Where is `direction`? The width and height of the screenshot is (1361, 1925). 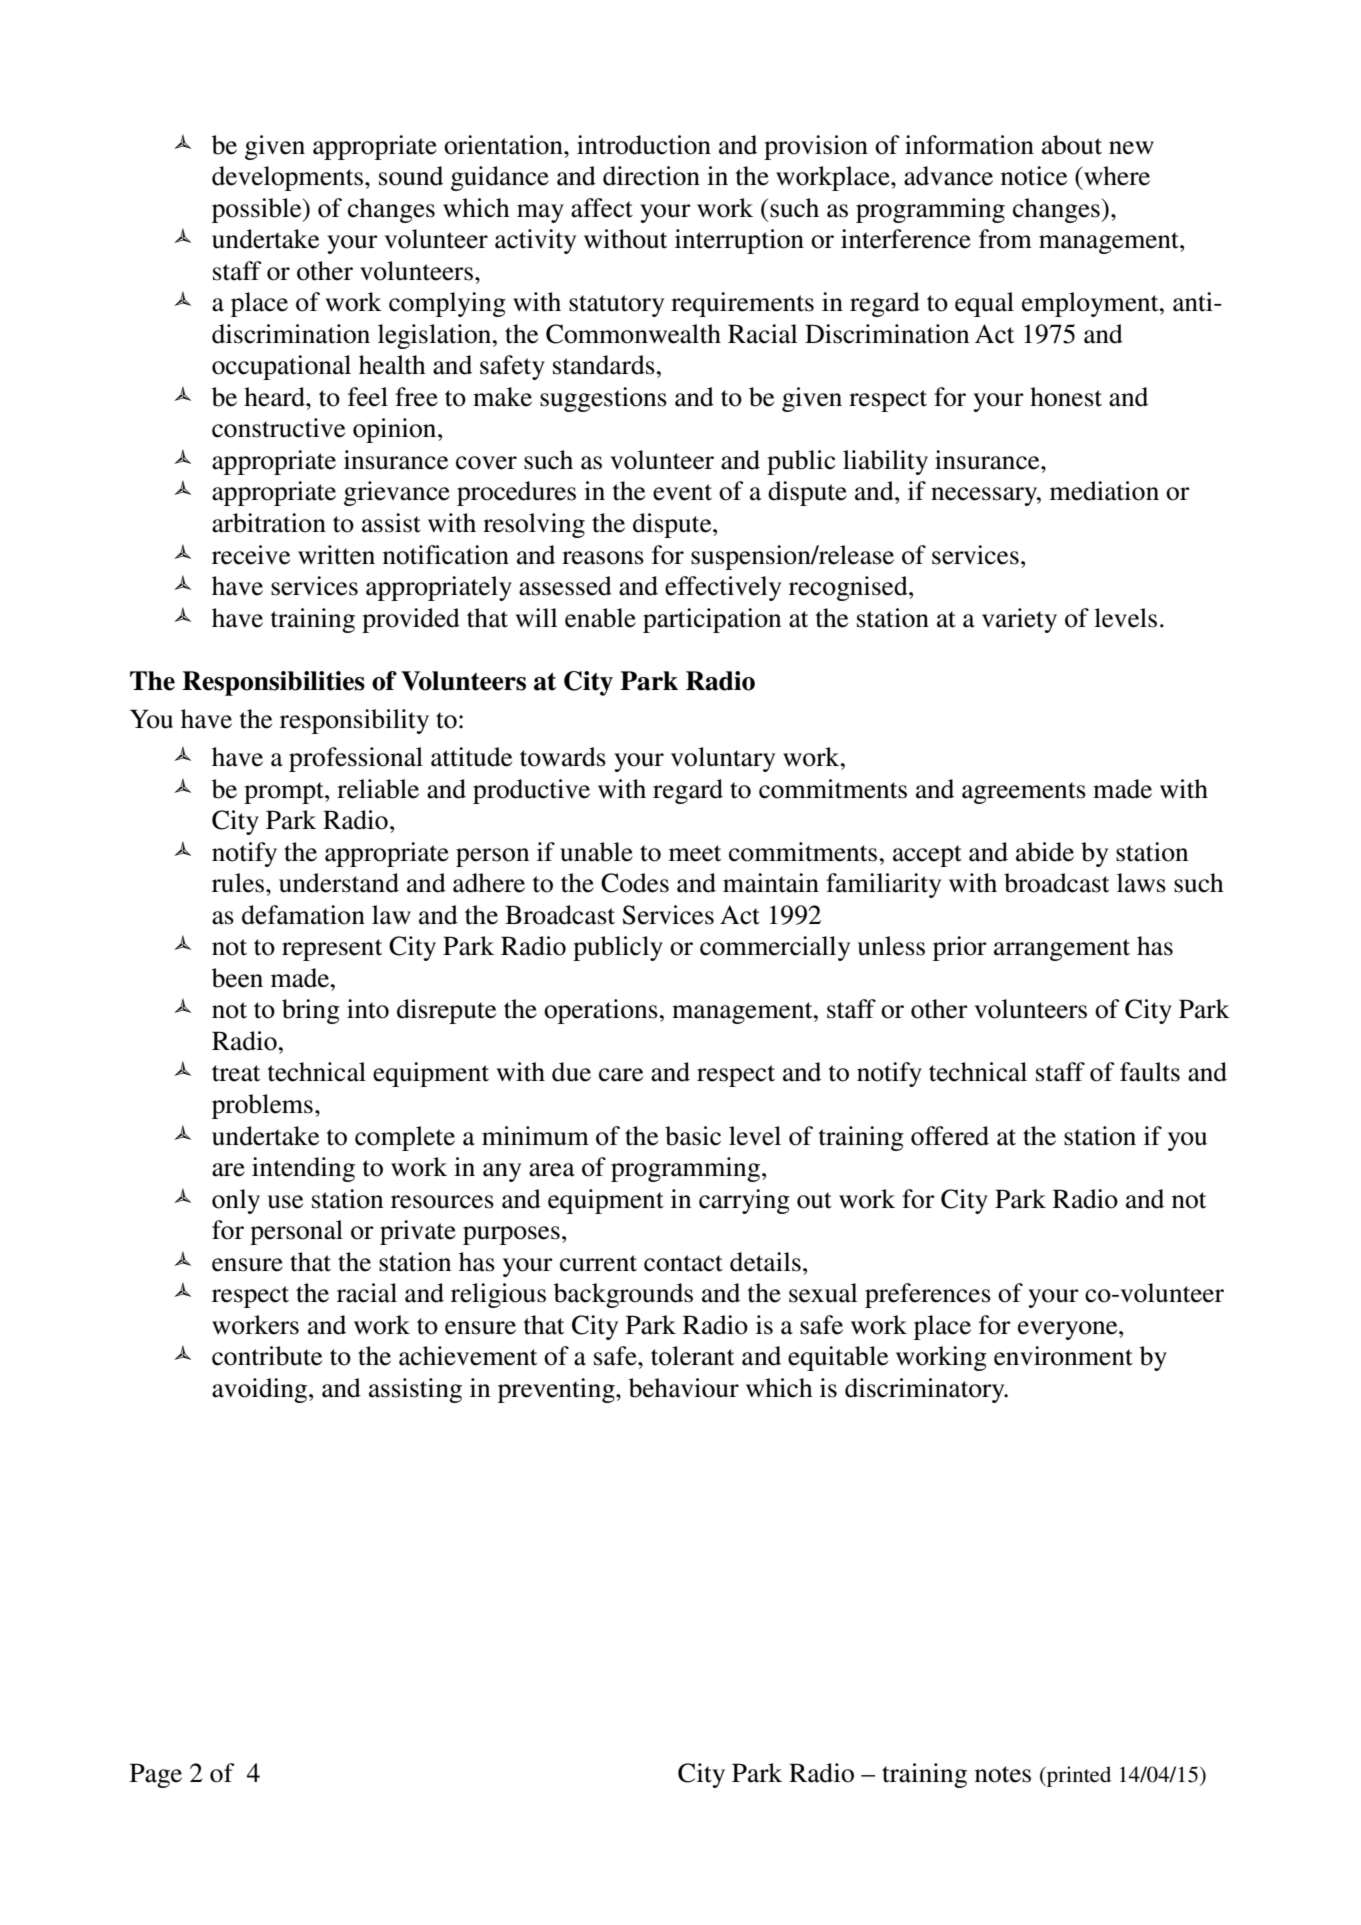
direction is located at coordinates (651, 176).
